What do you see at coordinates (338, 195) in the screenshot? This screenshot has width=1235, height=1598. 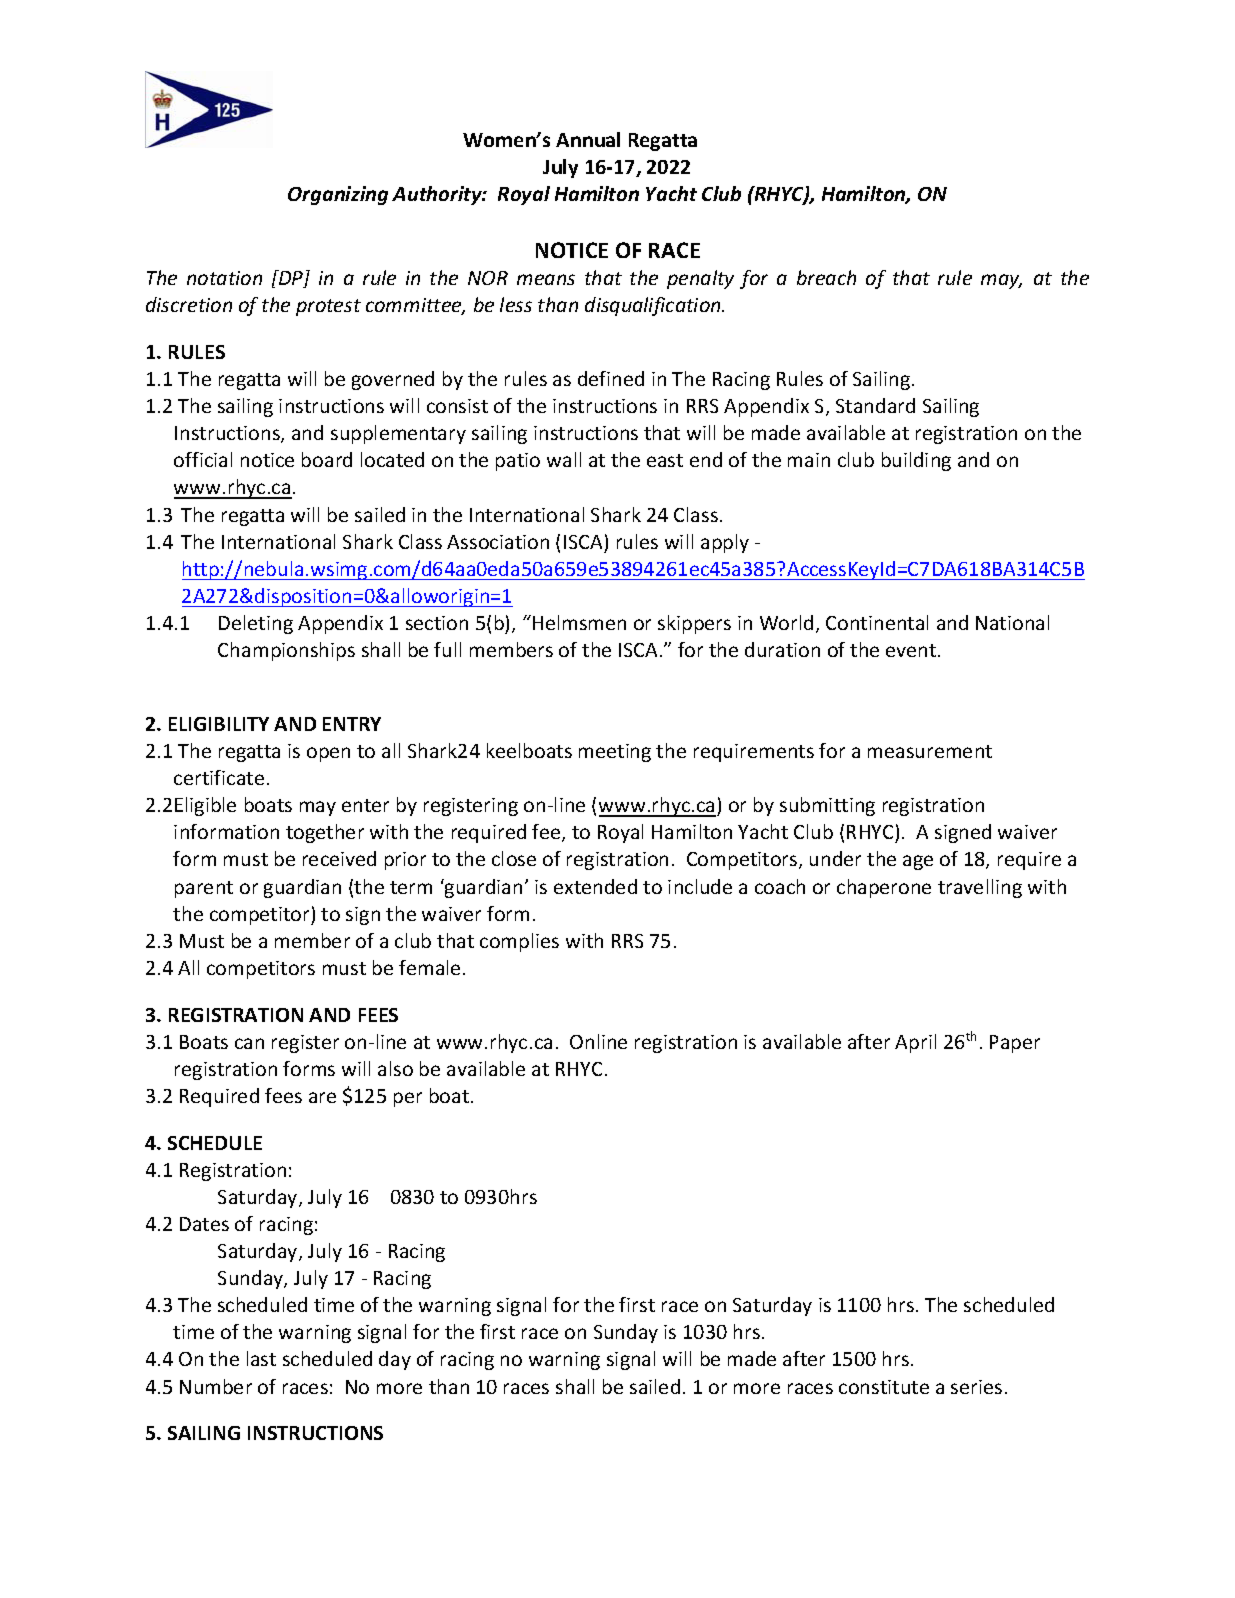 I see `Organizing` at bounding box center [338, 195].
